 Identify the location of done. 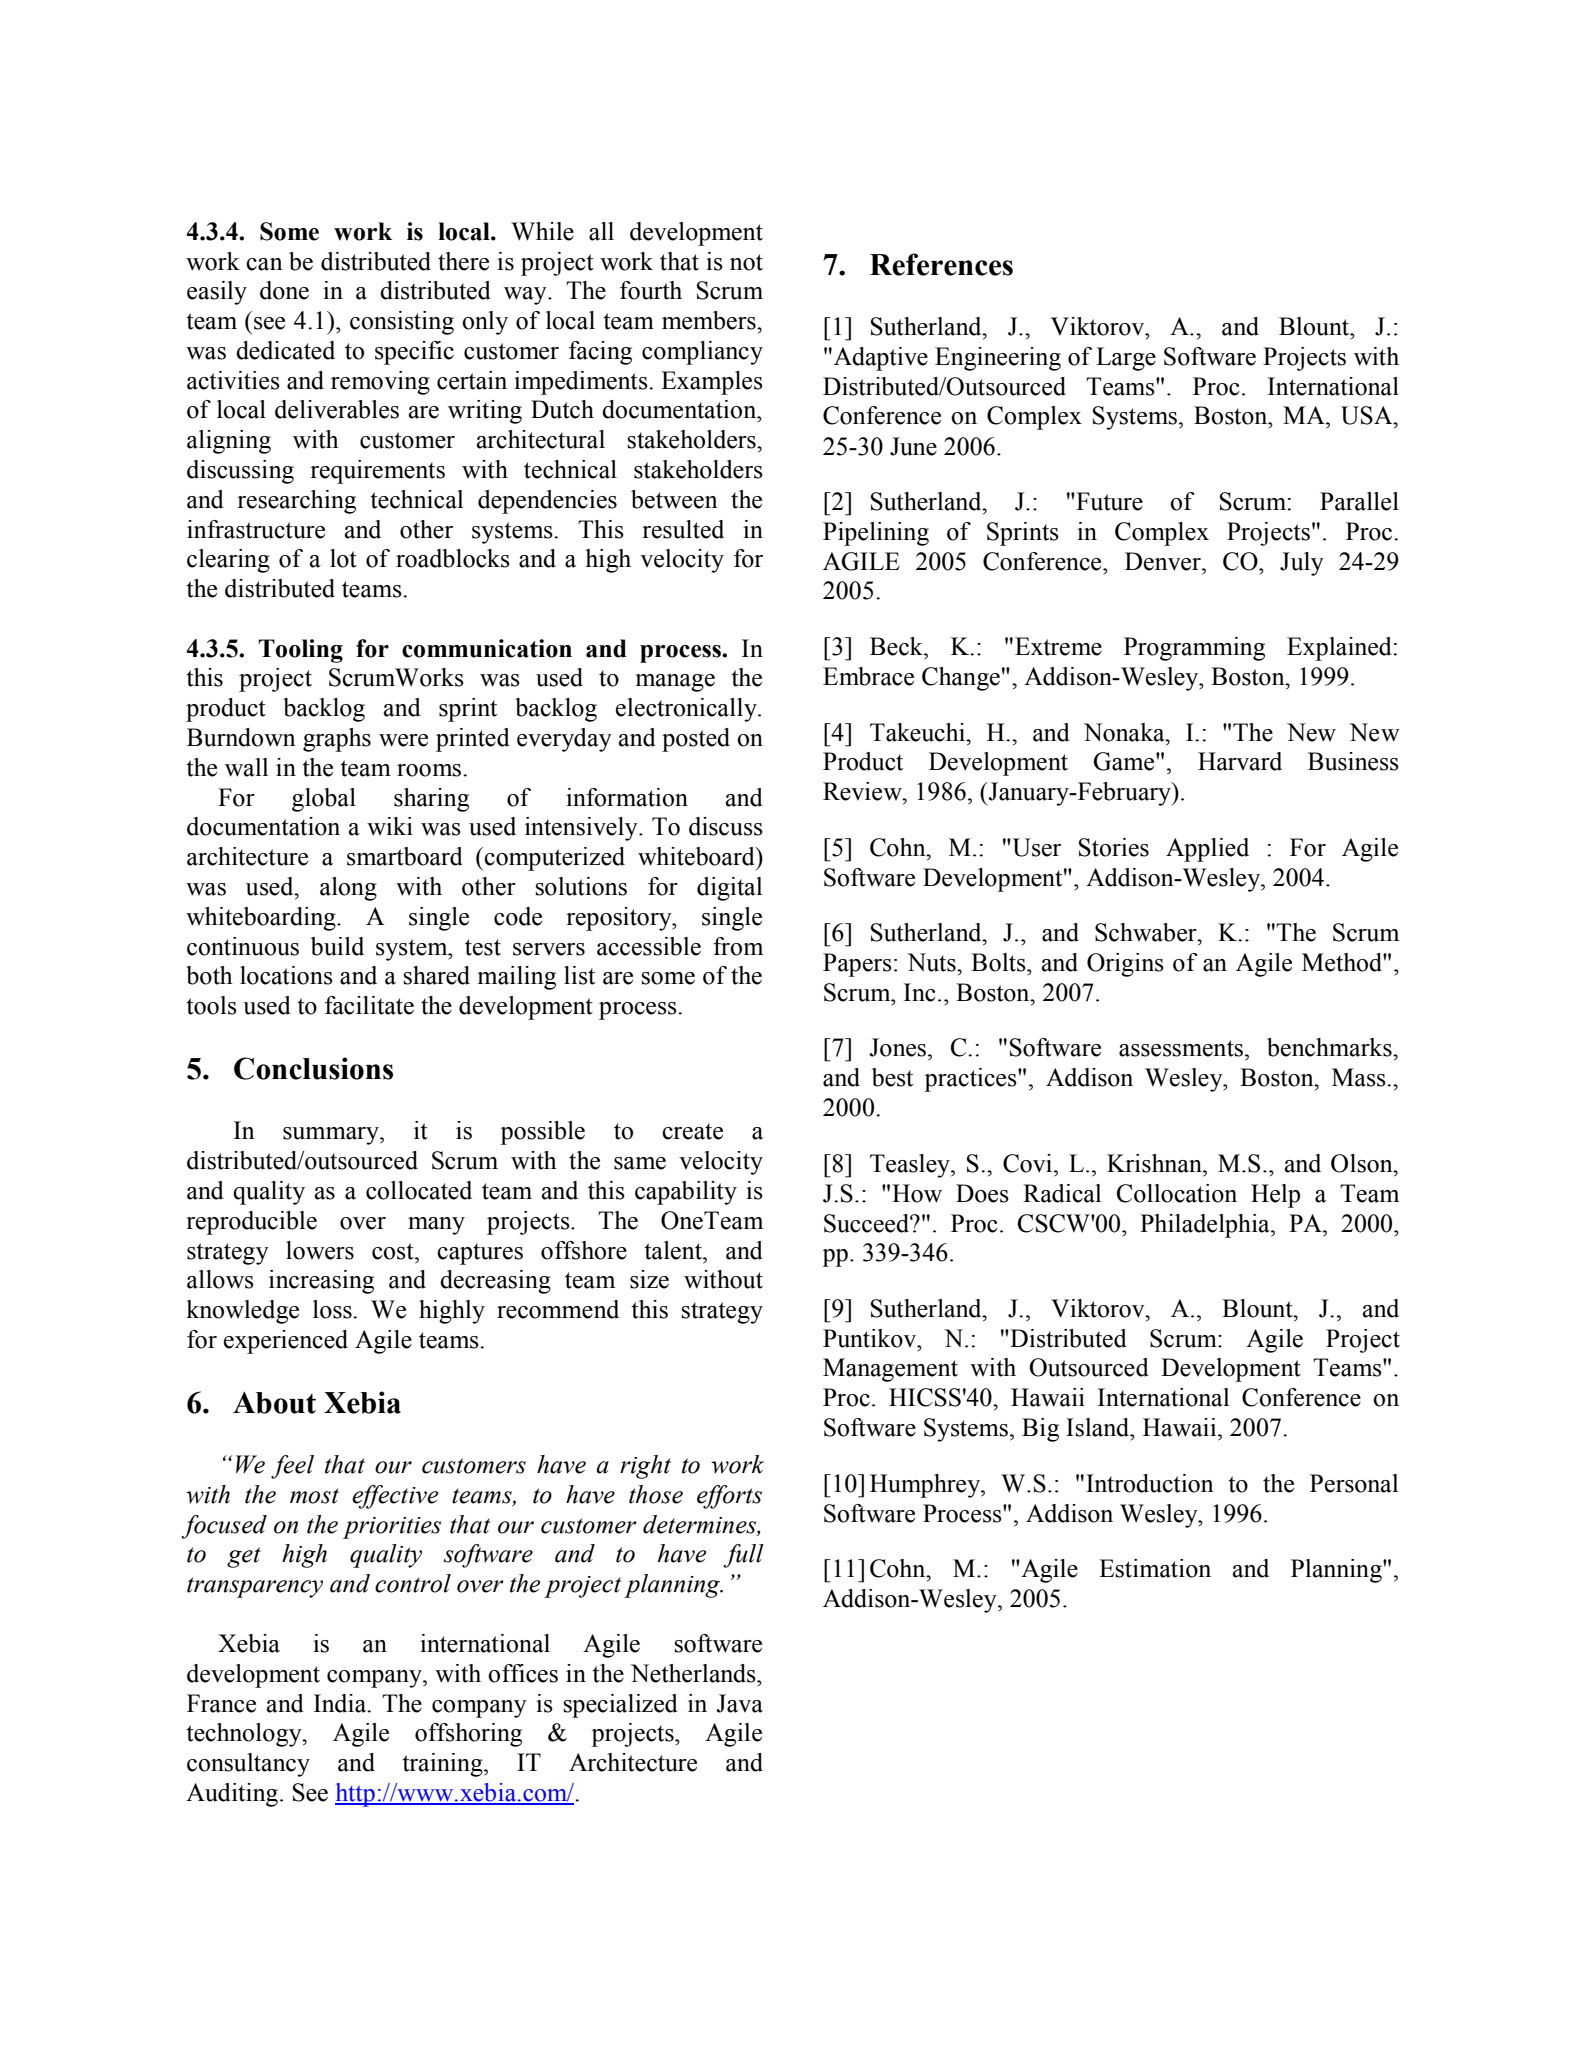
(284, 290).
